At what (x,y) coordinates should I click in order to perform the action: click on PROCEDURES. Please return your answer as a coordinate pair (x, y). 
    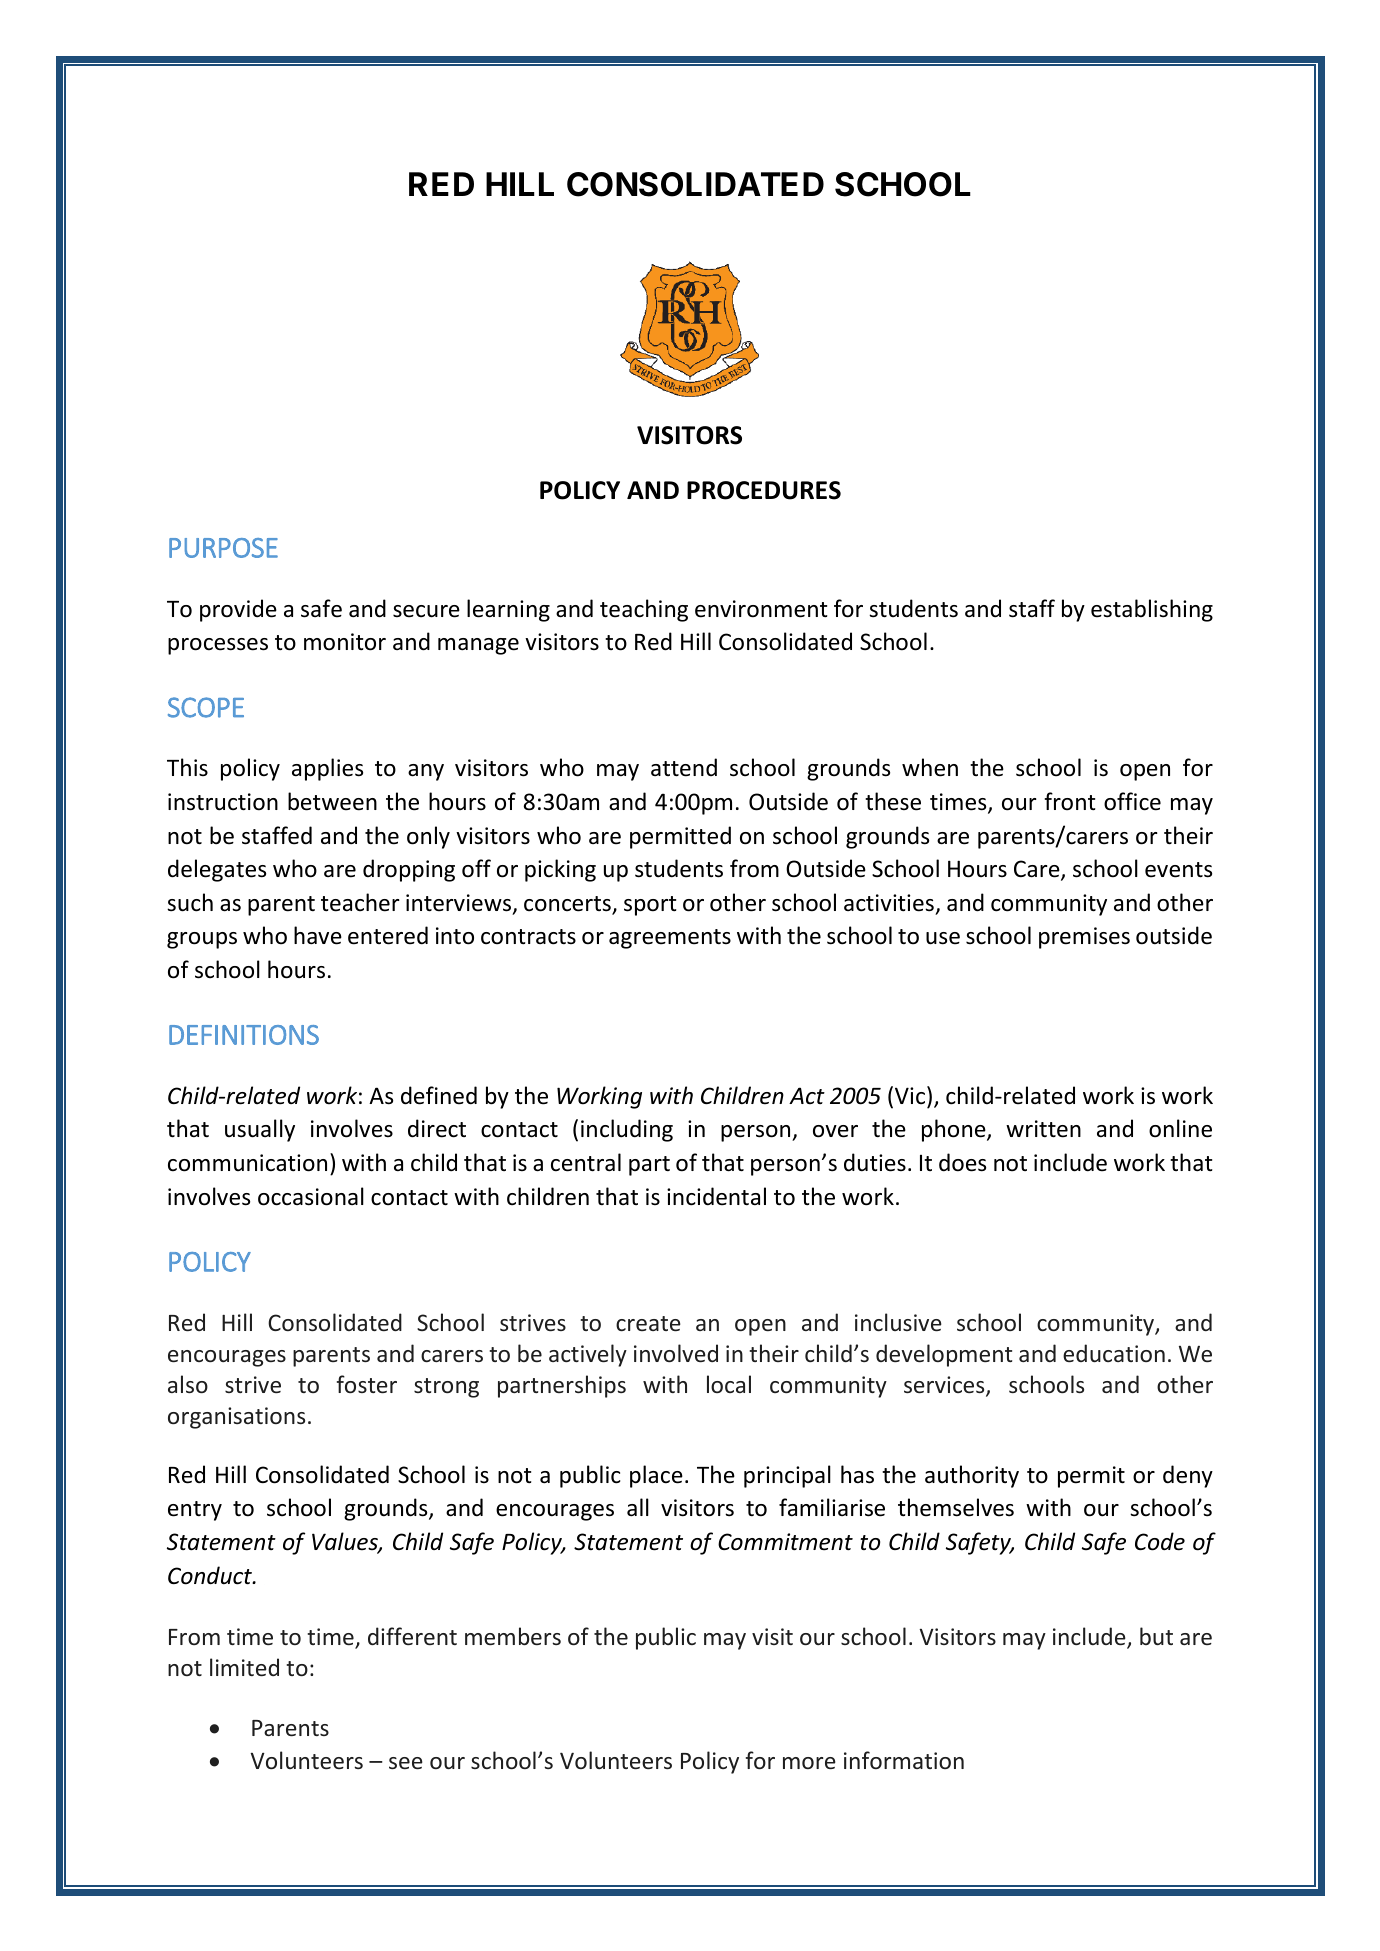
    Looking at the image, I should click on (764, 490).
